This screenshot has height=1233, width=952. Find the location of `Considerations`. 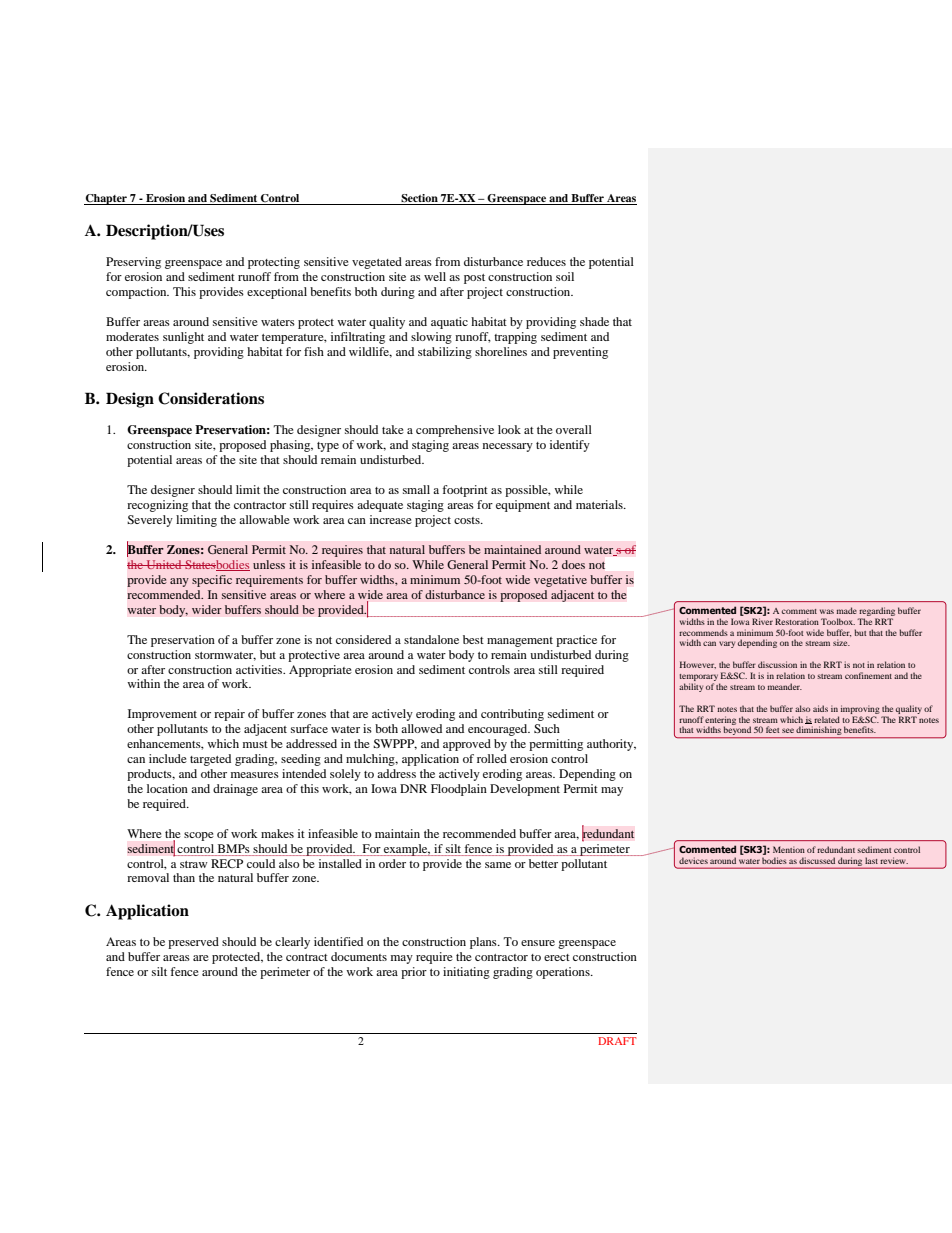

Considerations is located at coordinates (211, 398).
